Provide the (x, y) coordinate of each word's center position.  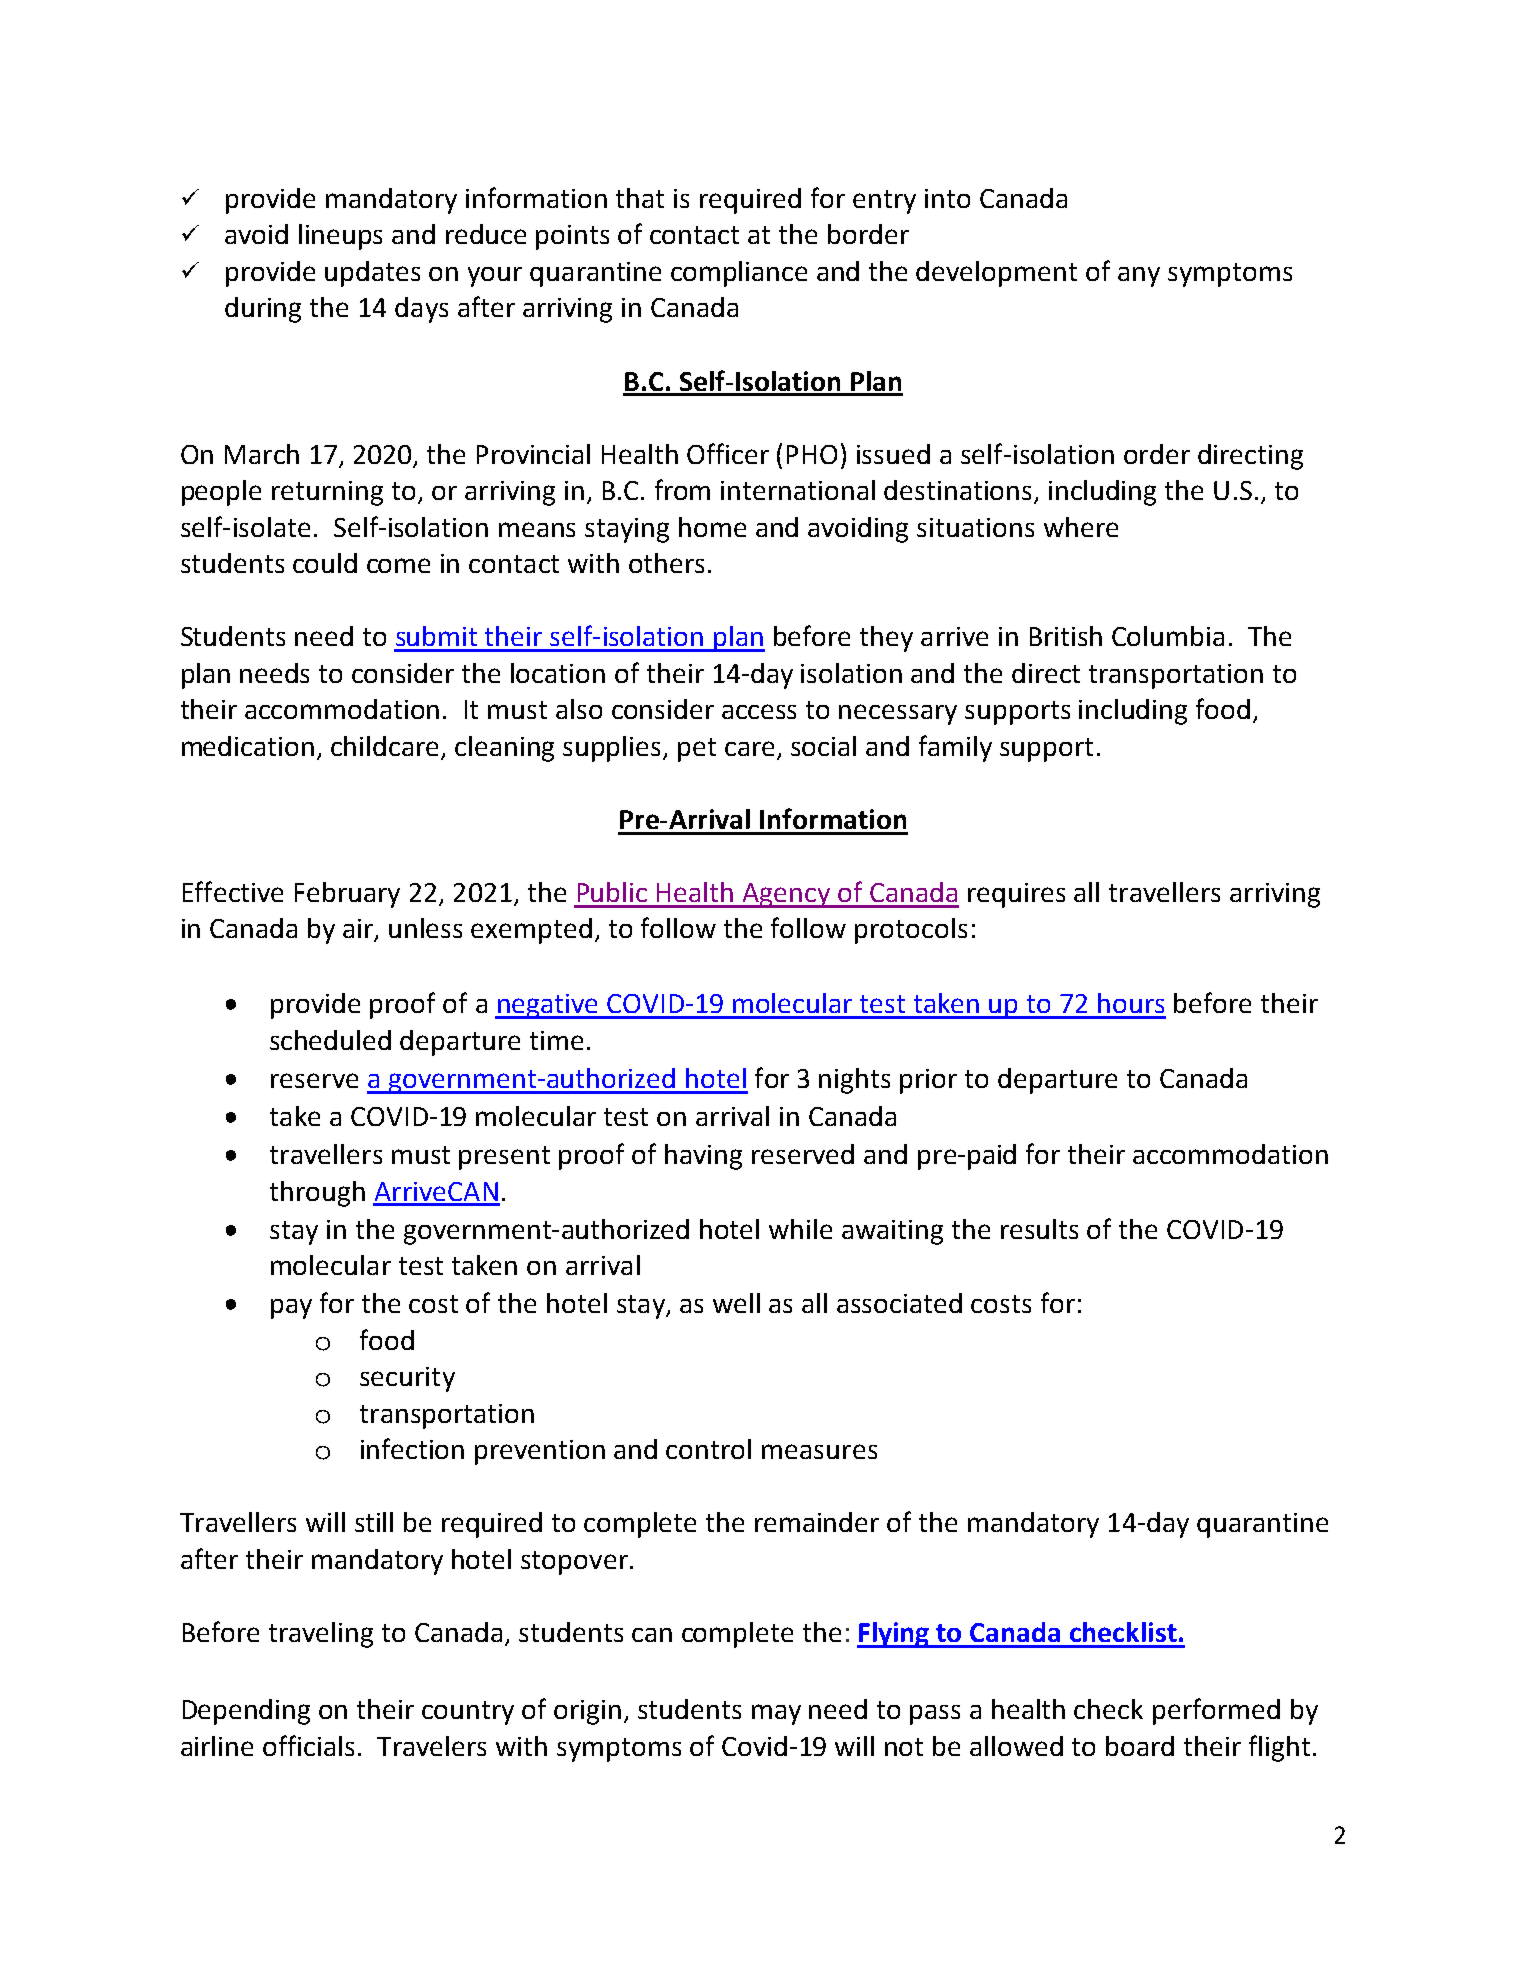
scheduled (330, 1040)
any (1139, 277)
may (776, 1714)
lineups (340, 237)
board (1140, 1746)
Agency (786, 895)
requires (1016, 895)
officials (308, 1745)
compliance (739, 274)
